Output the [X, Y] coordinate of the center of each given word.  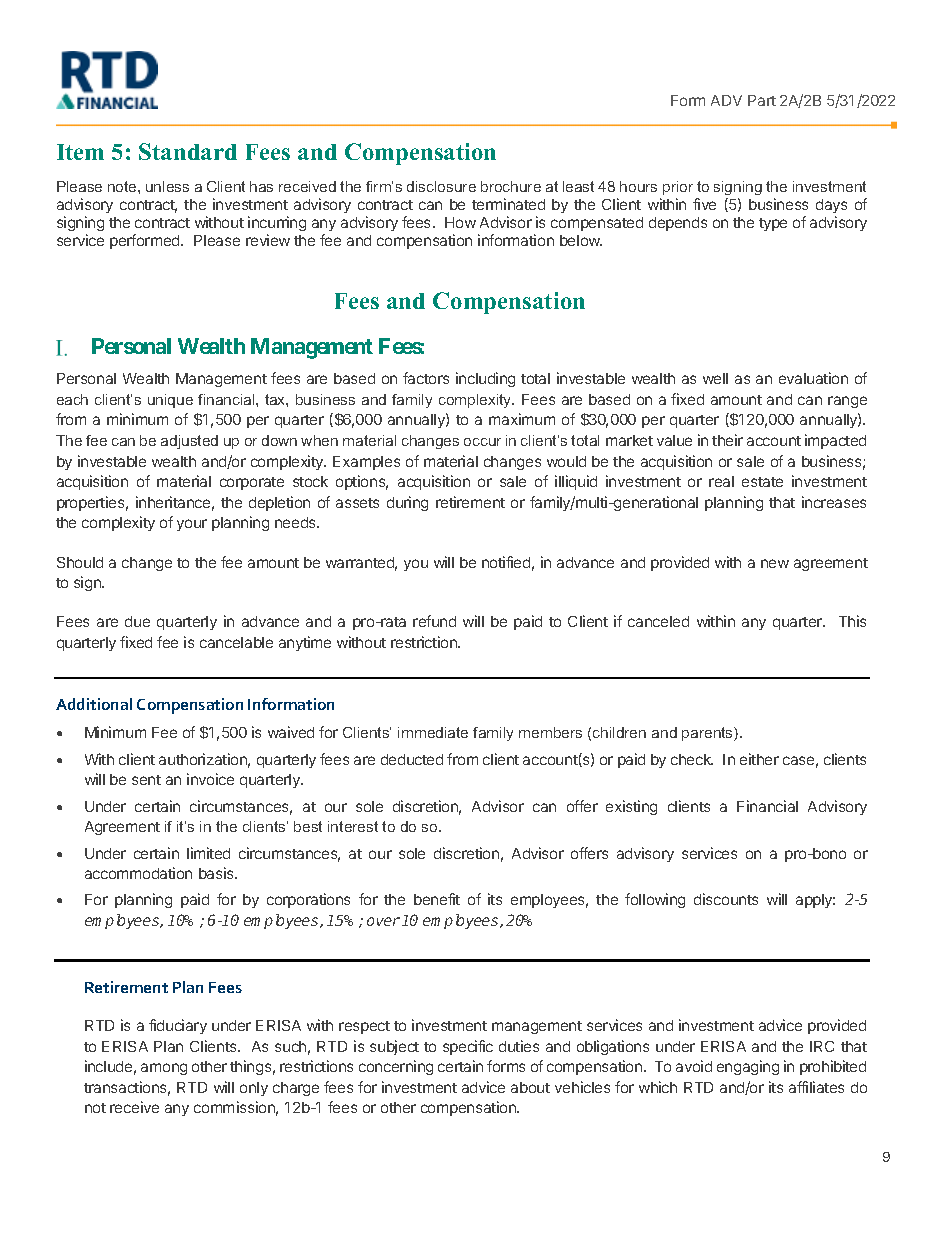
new [775, 563]
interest [353, 826]
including [485, 379]
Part [762, 100]
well [715, 378]
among [164, 1069]
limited [208, 853]
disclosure [441, 186]
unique [170, 401]
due [137, 621]
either [759, 759]
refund [434, 621]
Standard [188, 151]
